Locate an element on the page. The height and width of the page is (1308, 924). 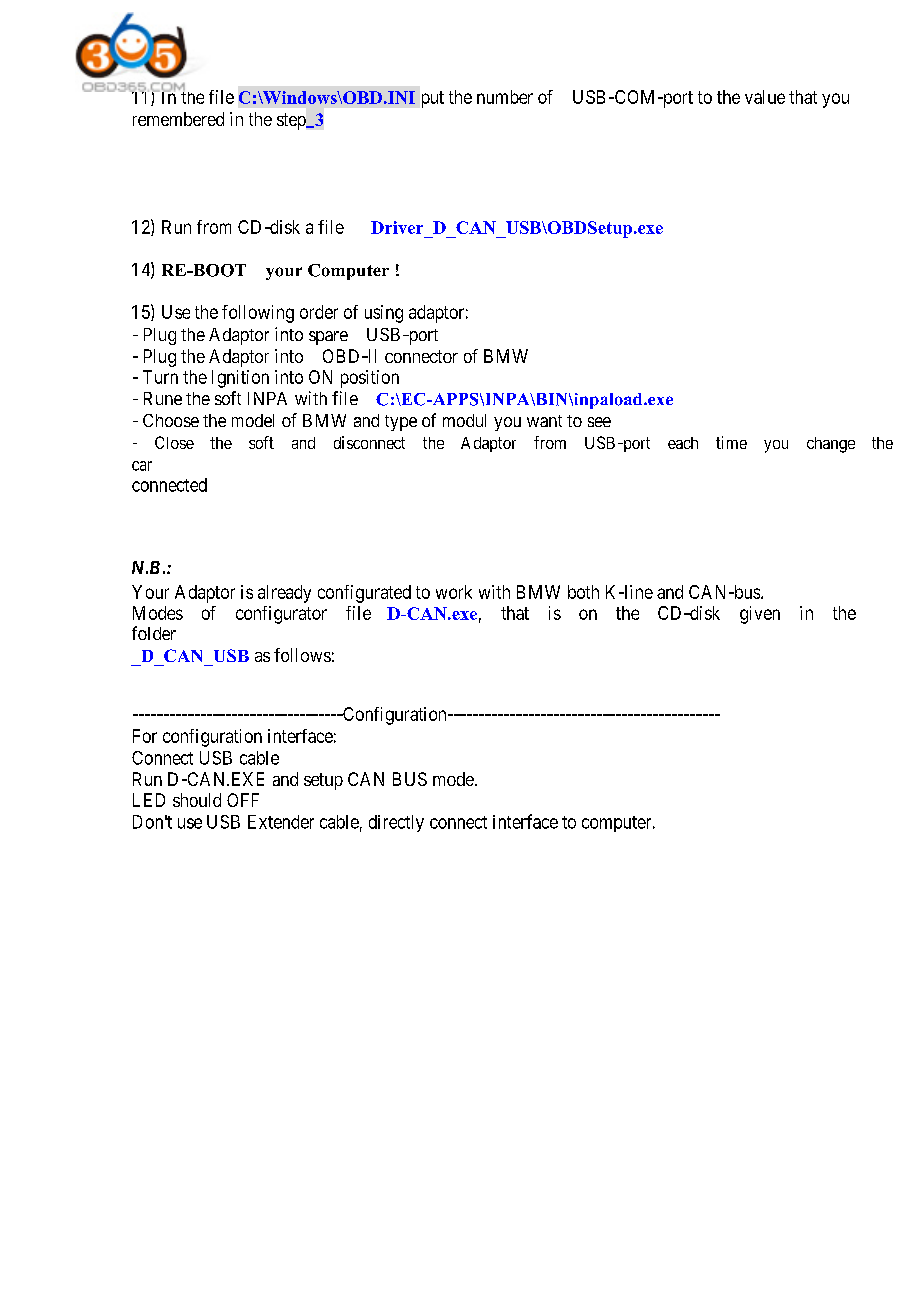
directly is located at coordinates (396, 823).
